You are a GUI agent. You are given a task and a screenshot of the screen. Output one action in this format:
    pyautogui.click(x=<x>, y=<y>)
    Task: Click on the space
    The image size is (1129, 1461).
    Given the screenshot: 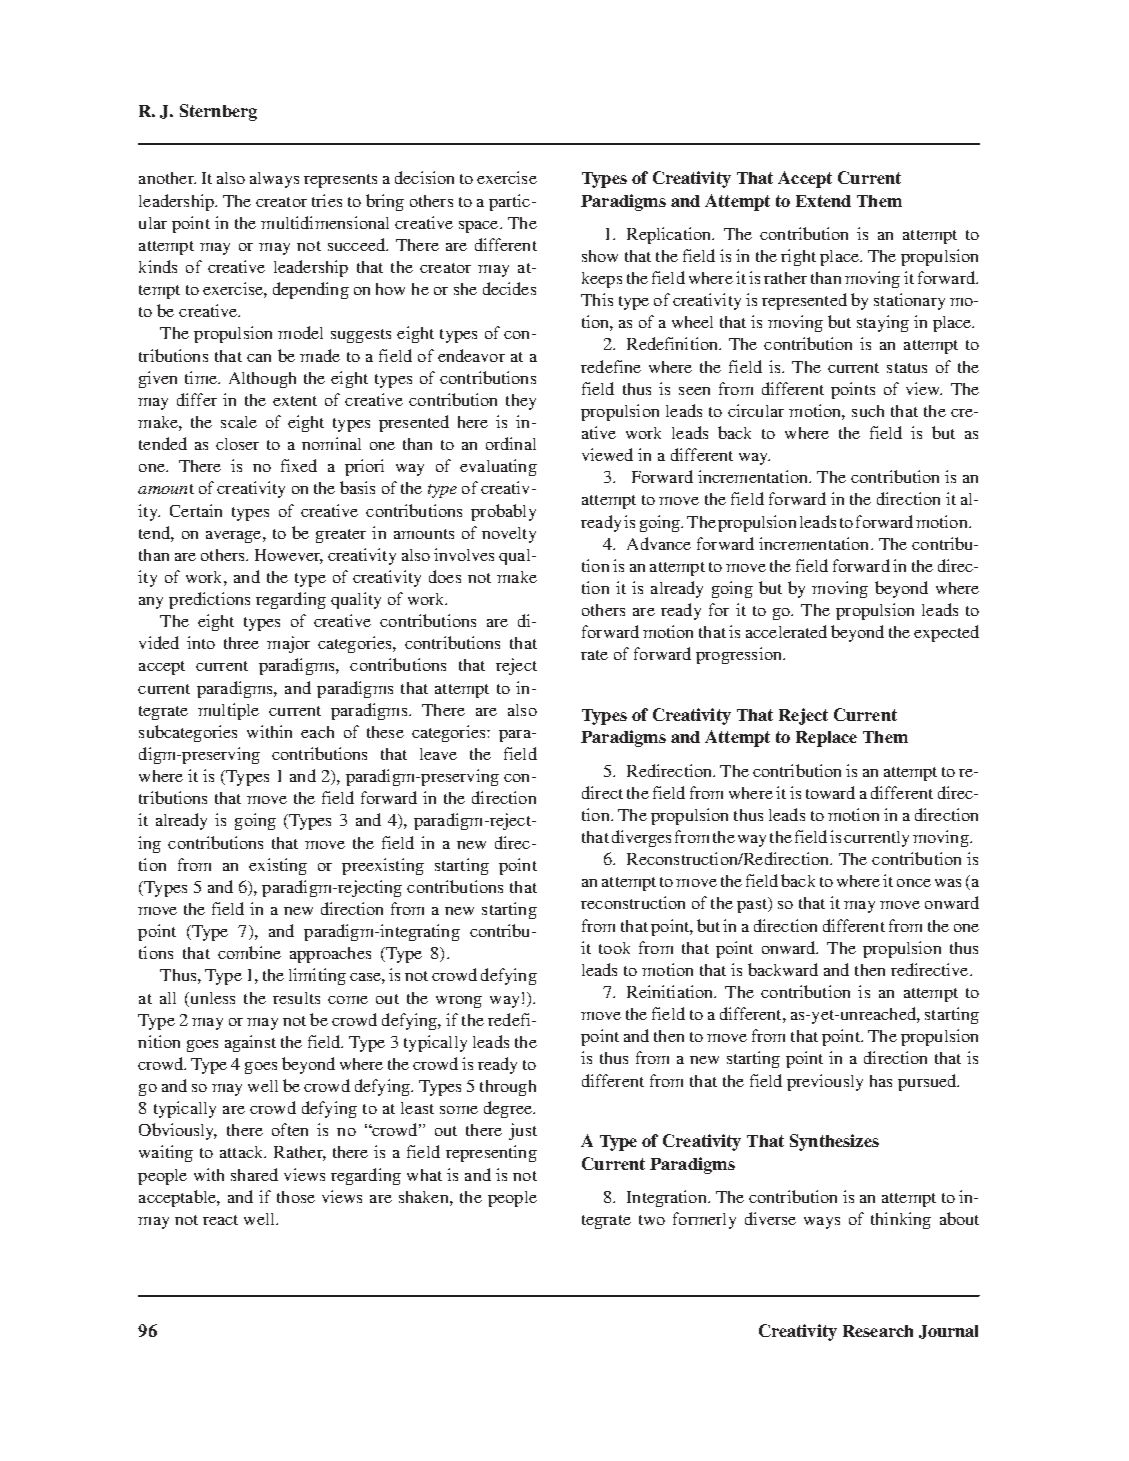 What is the action you would take?
    pyautogui.click(x=480, y=227)
